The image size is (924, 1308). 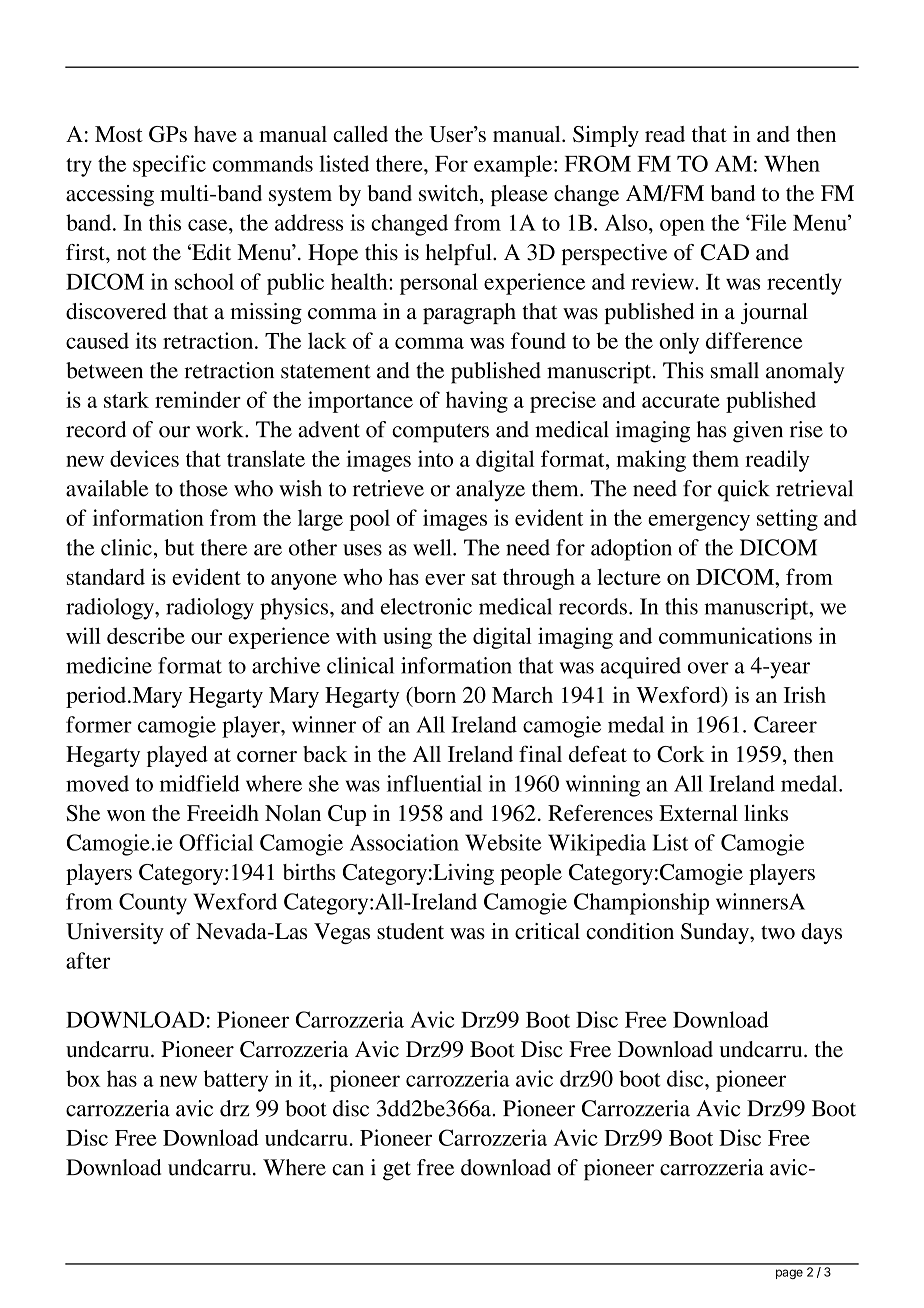 What do you see at coordinates (792, 163) in the screenshot?
I see `When` at bounding box center [792, 163].
